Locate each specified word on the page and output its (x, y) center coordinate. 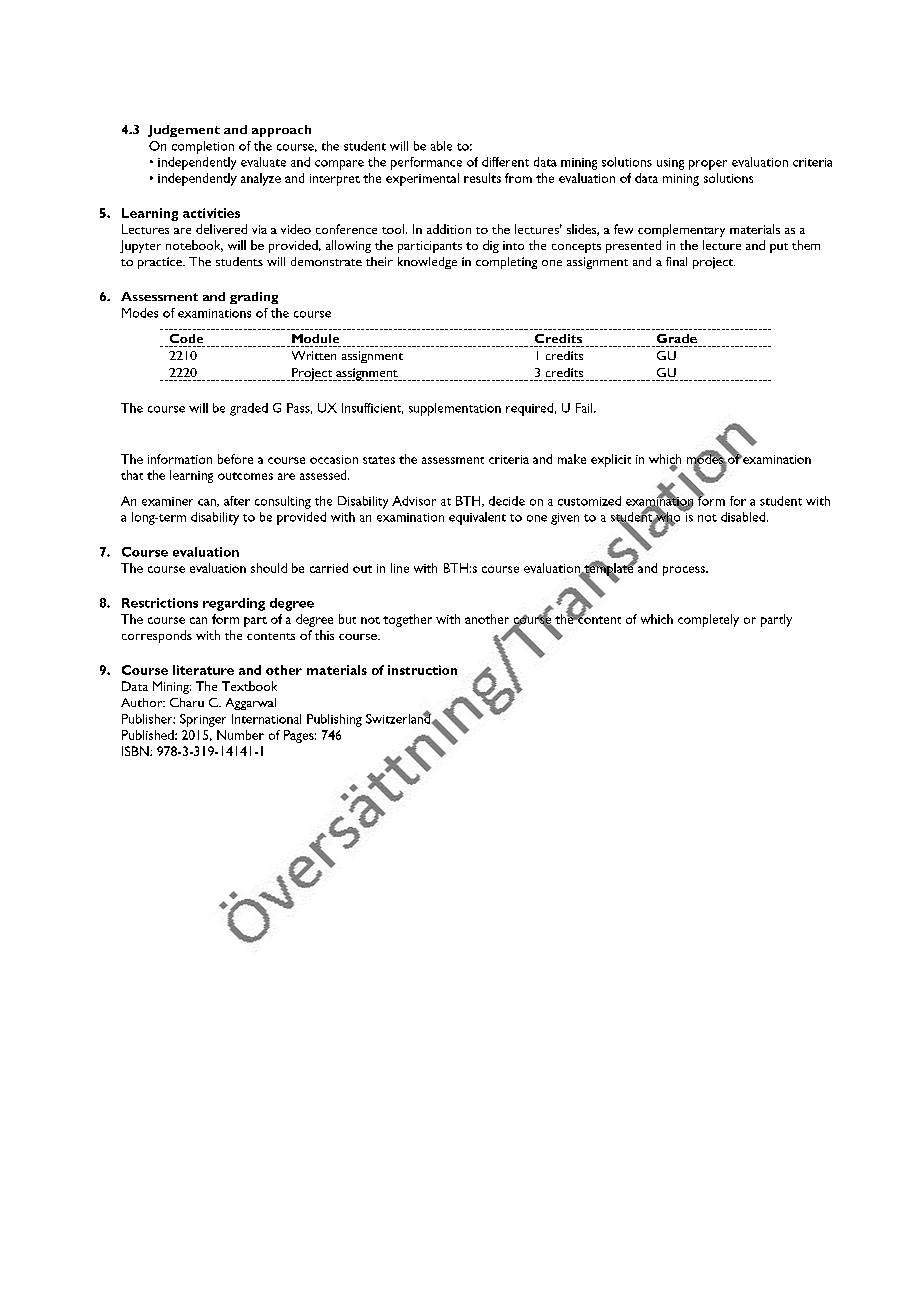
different (505, 162)
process (685, 571)
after (237, 501)
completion (203, 147)
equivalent (477, 518)
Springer (203, 720)
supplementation (455, 409)
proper (708, 165)
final (676, 261)
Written (314, 355)
